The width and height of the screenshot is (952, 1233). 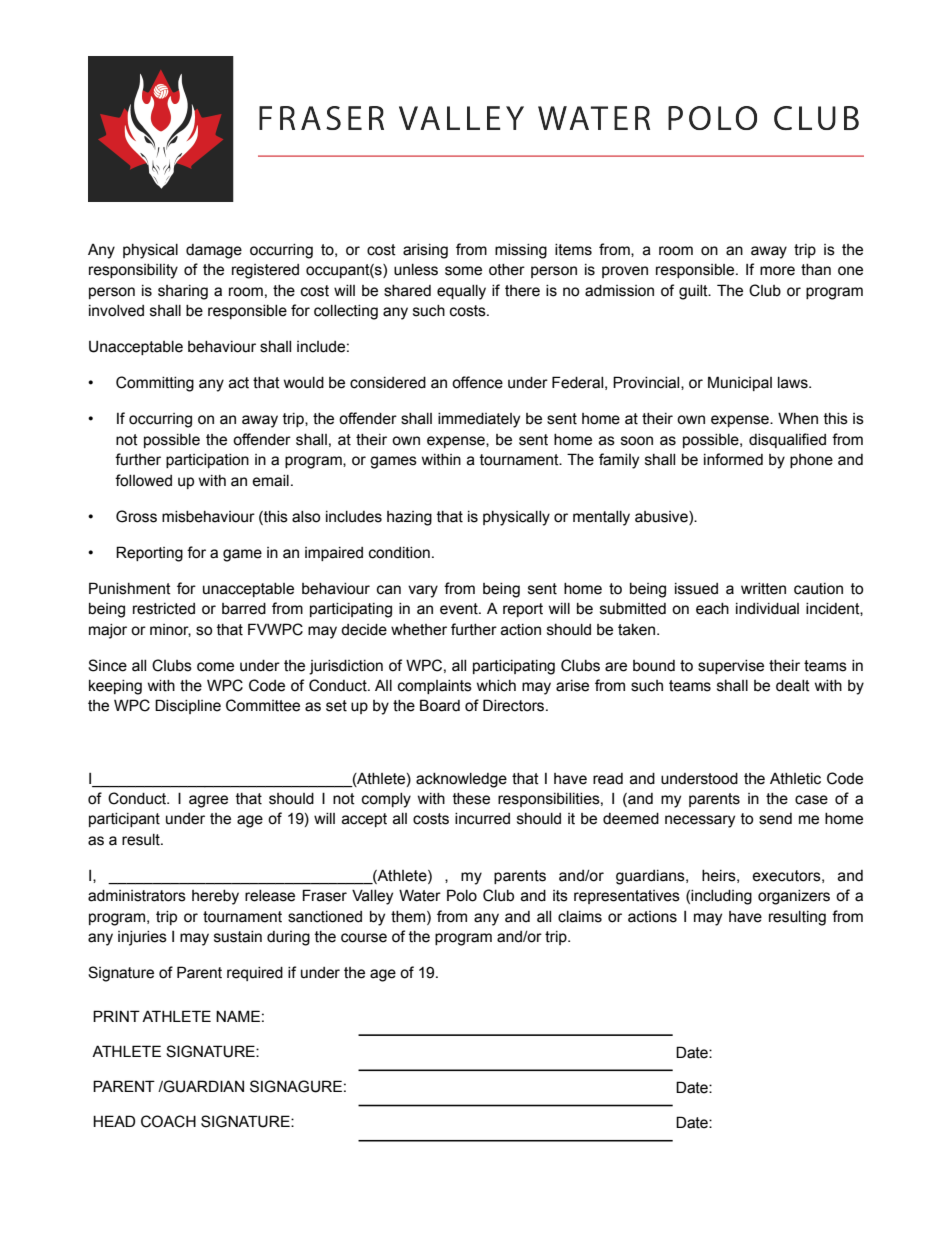 I want to click on complaints, so click(x=435, y=687).
